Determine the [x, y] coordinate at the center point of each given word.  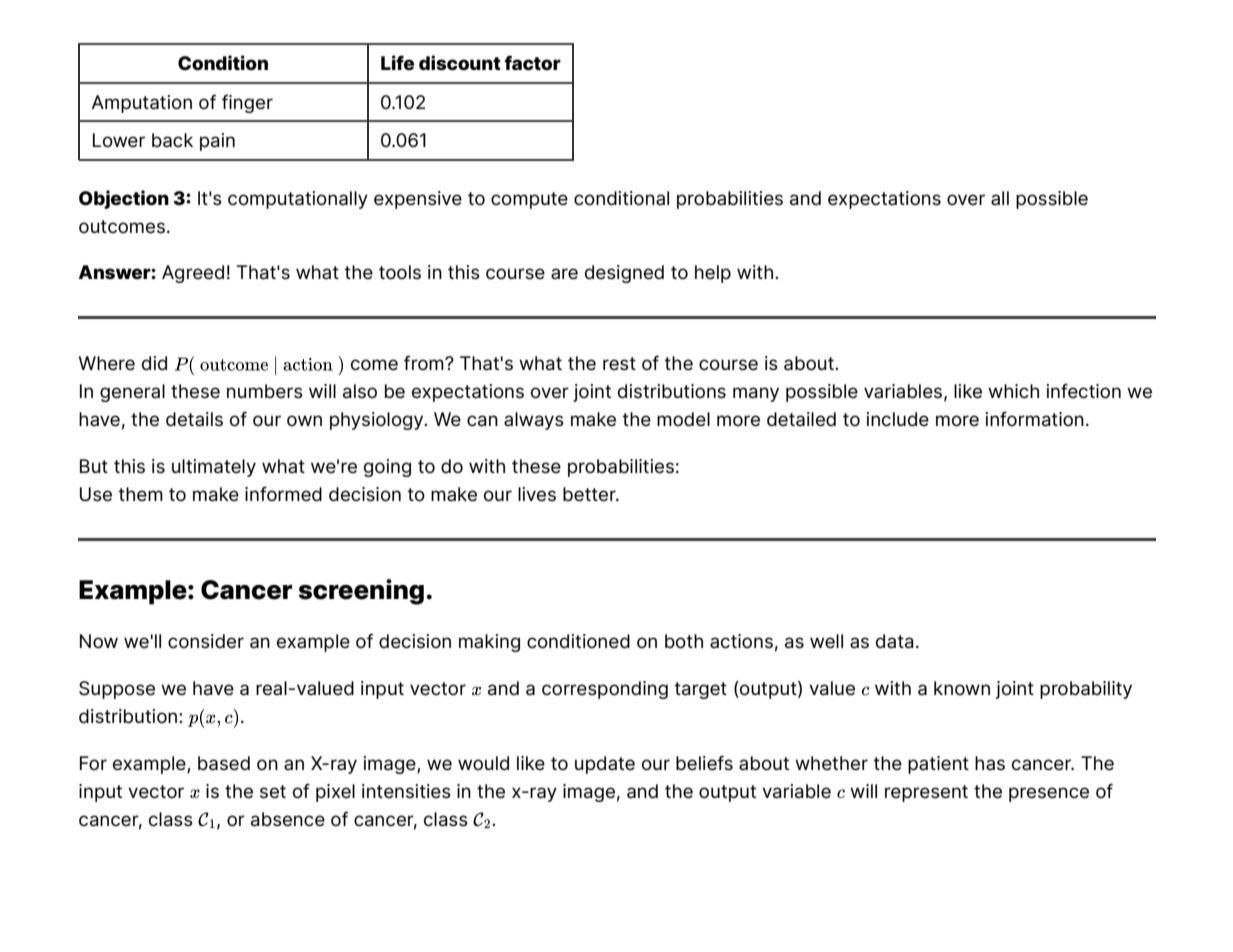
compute [529, 200]
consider [206, 641]
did [154, 363]
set [273, 792]
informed [283, 494]
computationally [298, 200]
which [1013, 391]
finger [247, 103]
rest [619, 364]
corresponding [605, 690]
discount [460, 63]
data [895, 641]
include [897, 419]
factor [532, 63]
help [713, 274]
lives [537, 494]
